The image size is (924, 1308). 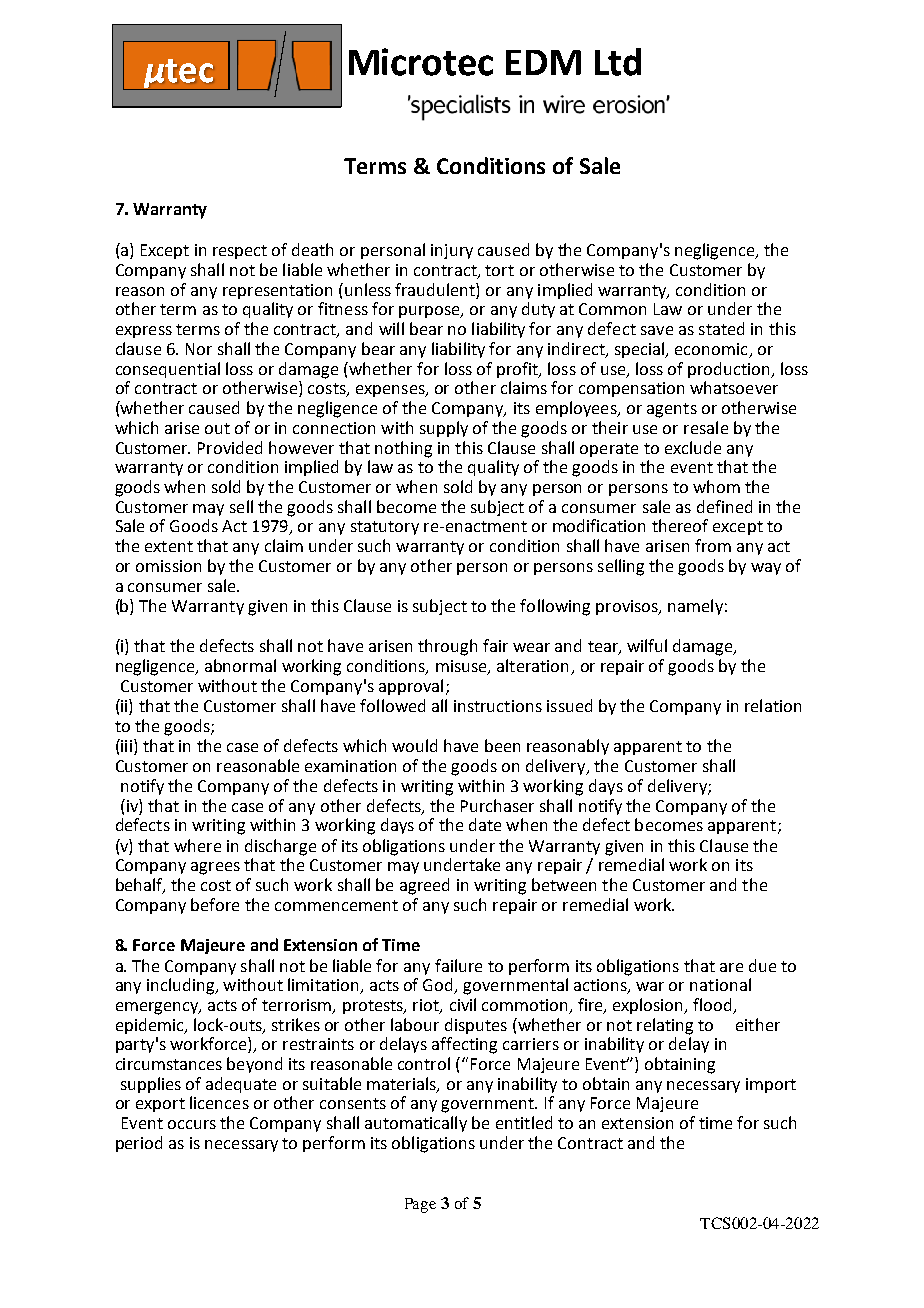 What do you see at coordinates (543, 62) in the document?
I see `EDM` at bounding box center [543, 62].
